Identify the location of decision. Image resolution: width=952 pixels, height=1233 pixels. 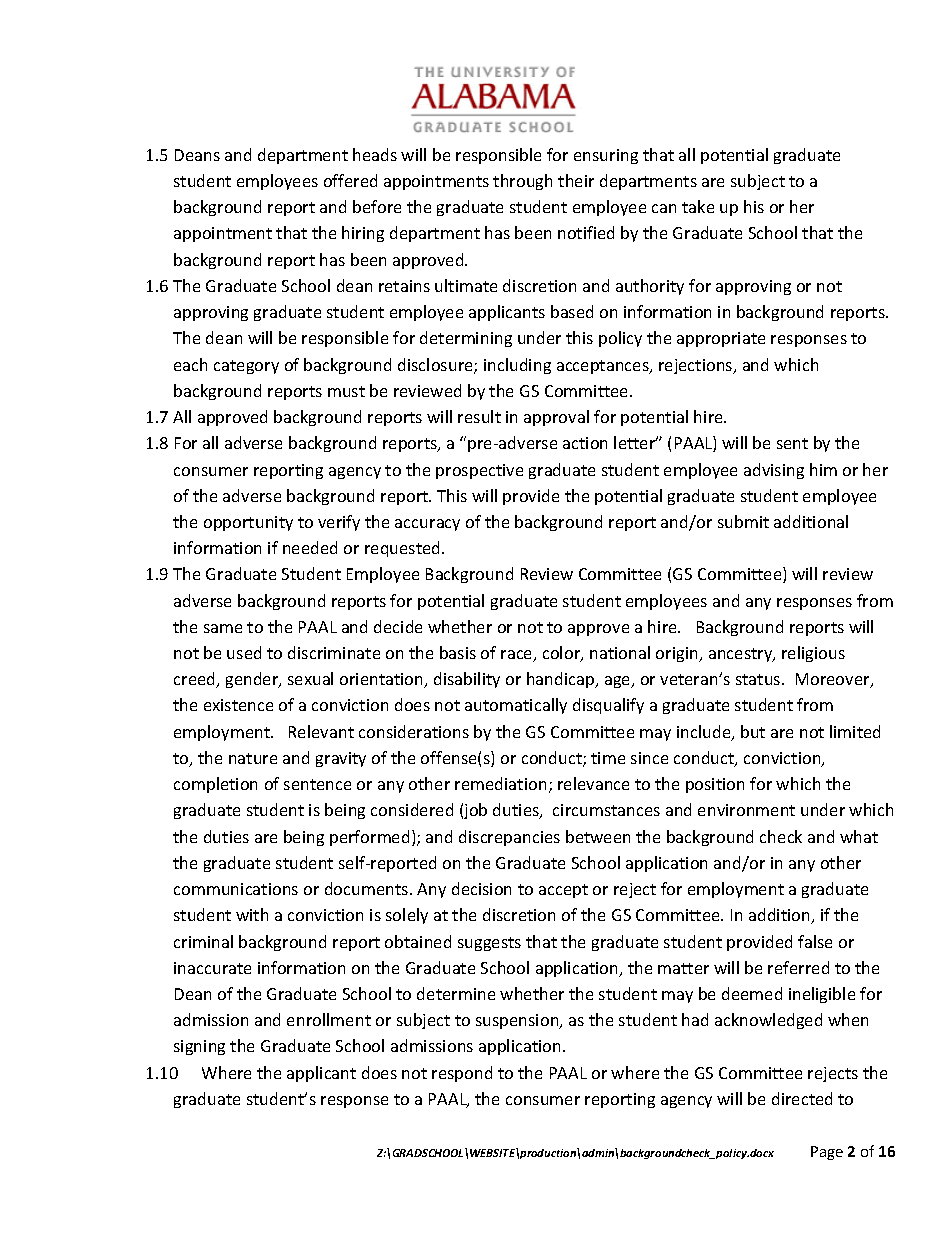
(481, 888).
